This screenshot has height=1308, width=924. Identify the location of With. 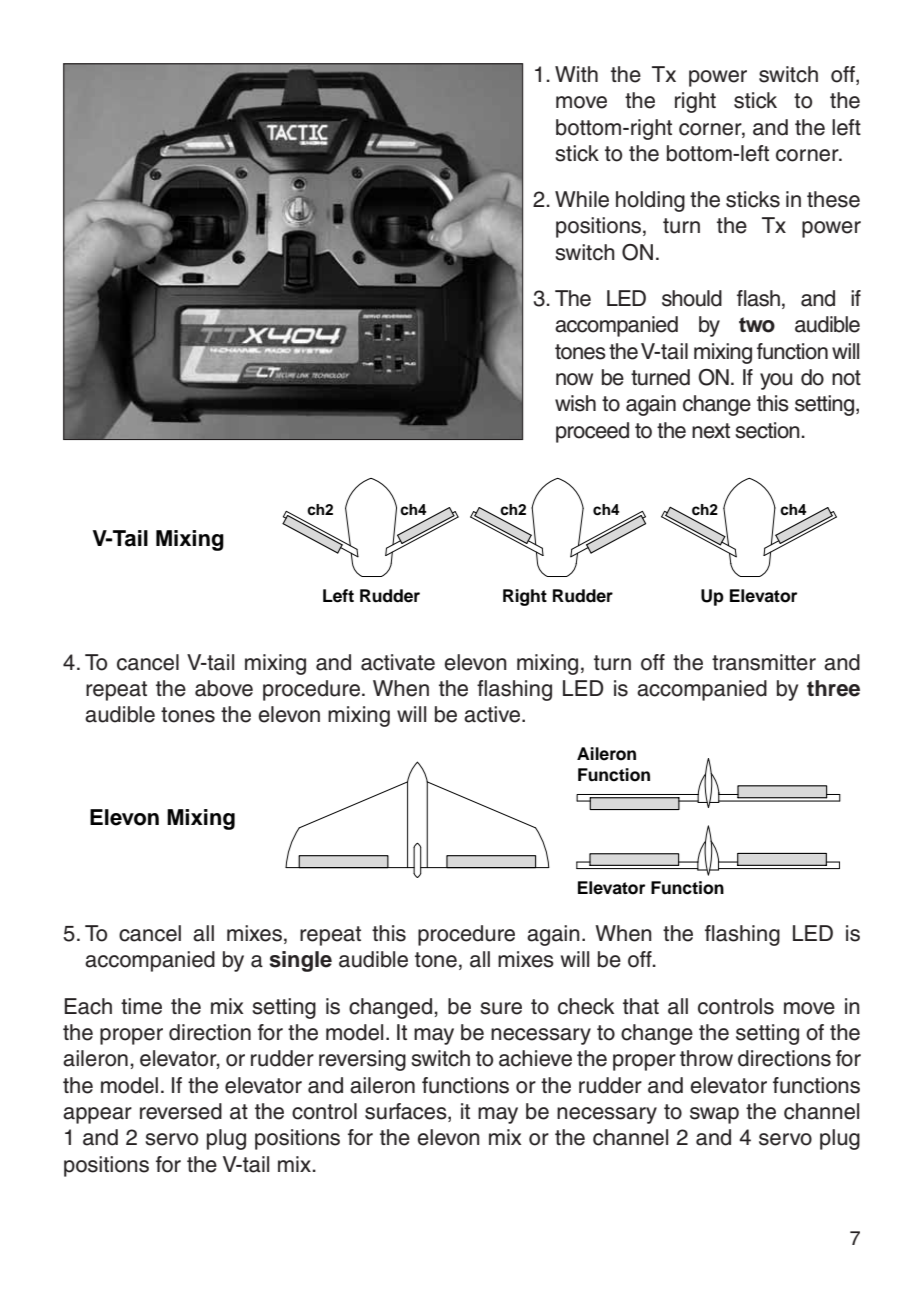
(576, 74).
